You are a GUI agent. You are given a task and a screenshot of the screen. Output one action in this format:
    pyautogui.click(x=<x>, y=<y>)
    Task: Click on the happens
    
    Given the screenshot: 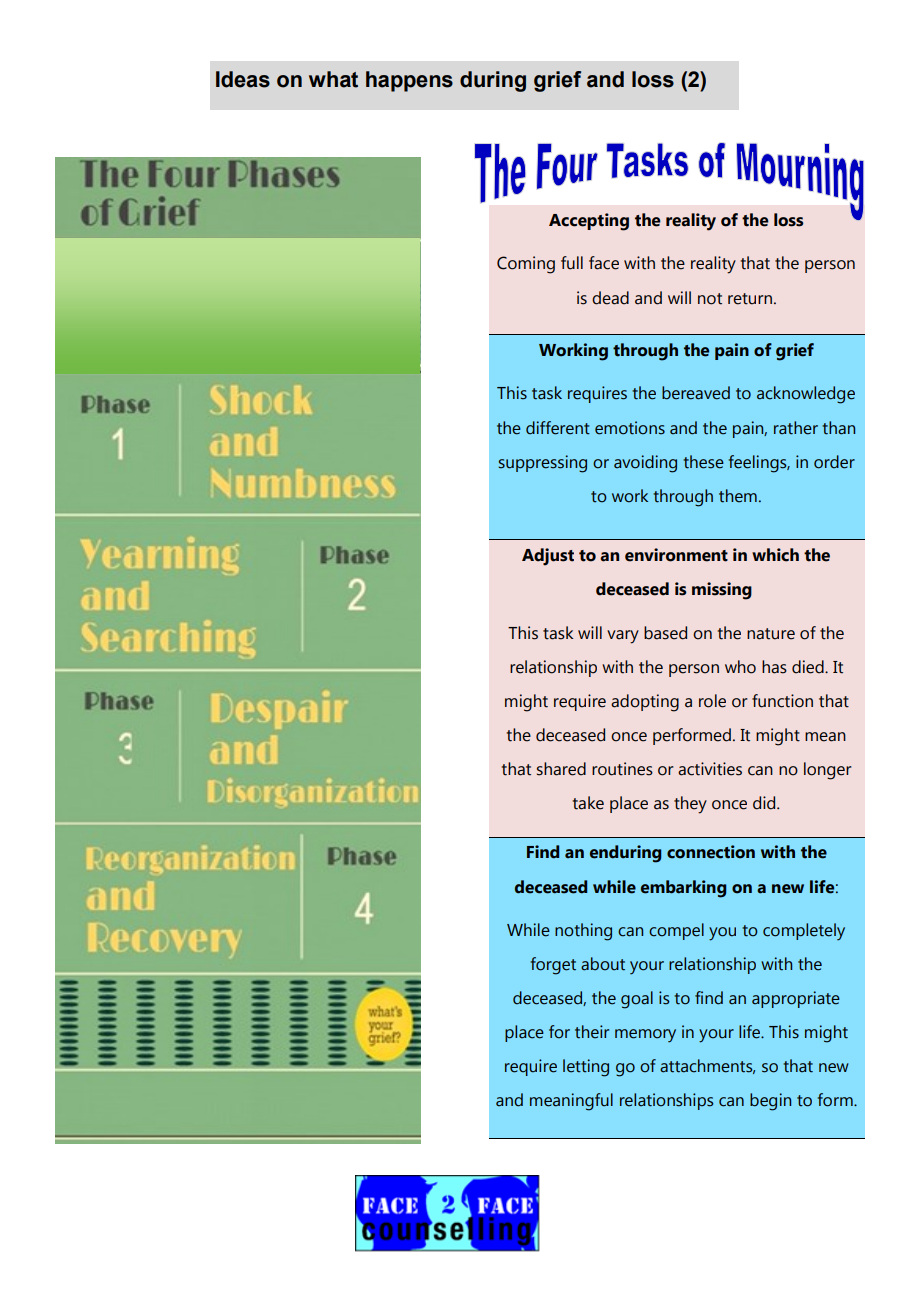 What is the action you would take?
    pyautogui.click(x=409, y=81)
